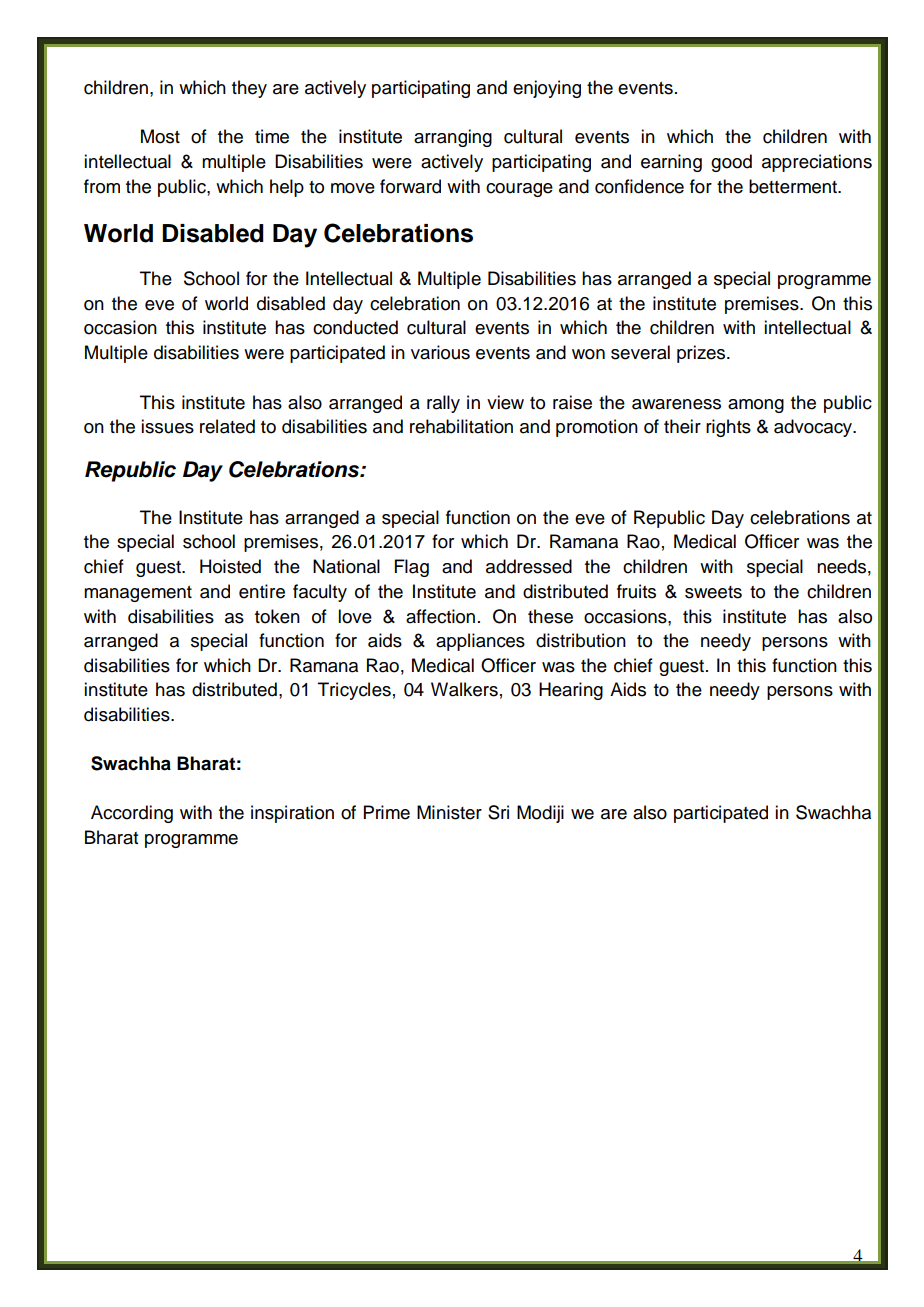  I want to click on good, so click(731, 163).
